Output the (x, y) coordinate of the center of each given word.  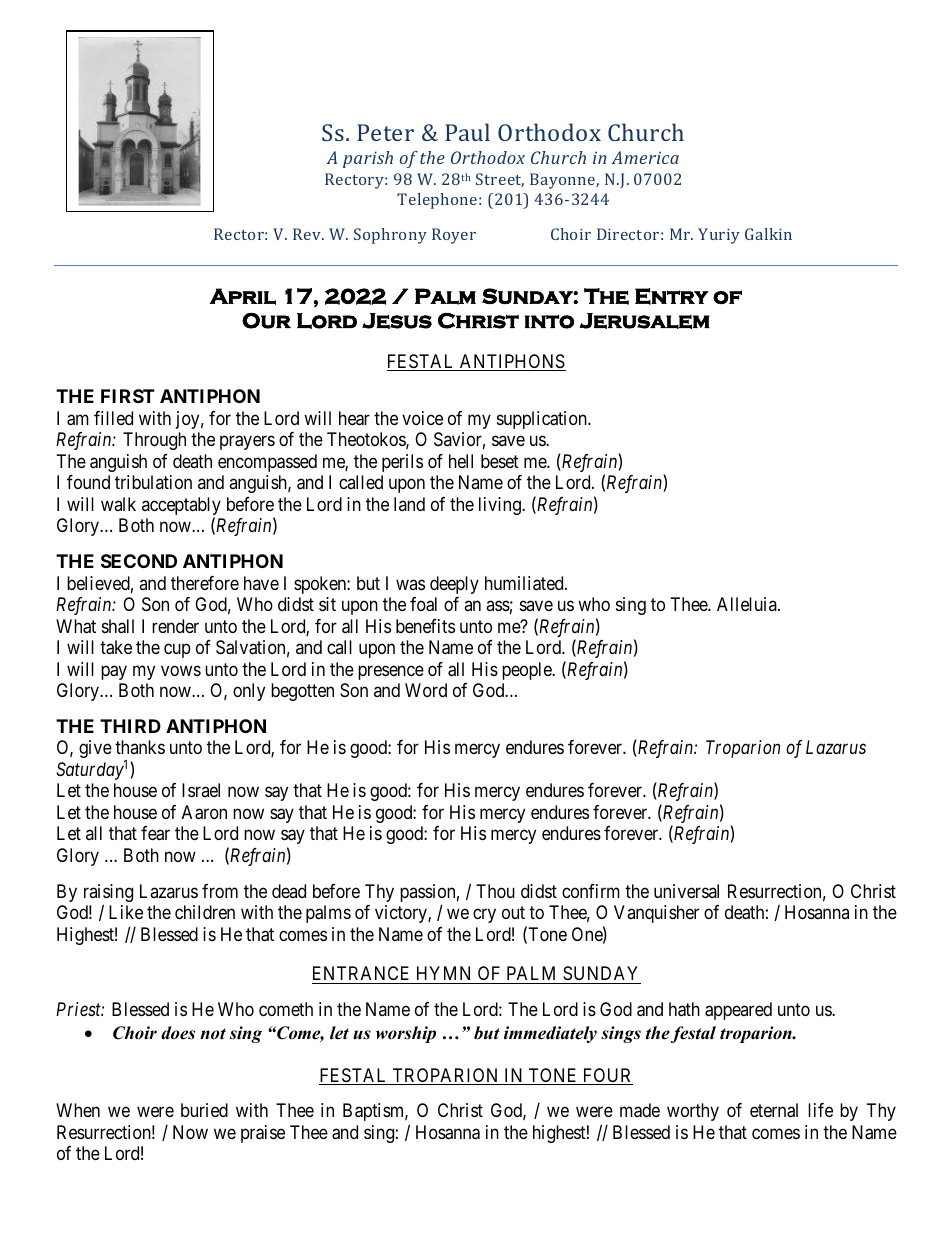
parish (368, 159)
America (645, 157)
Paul (467, 132)
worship (406, 1034)
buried (204, 1110)
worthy (693, 1112)
